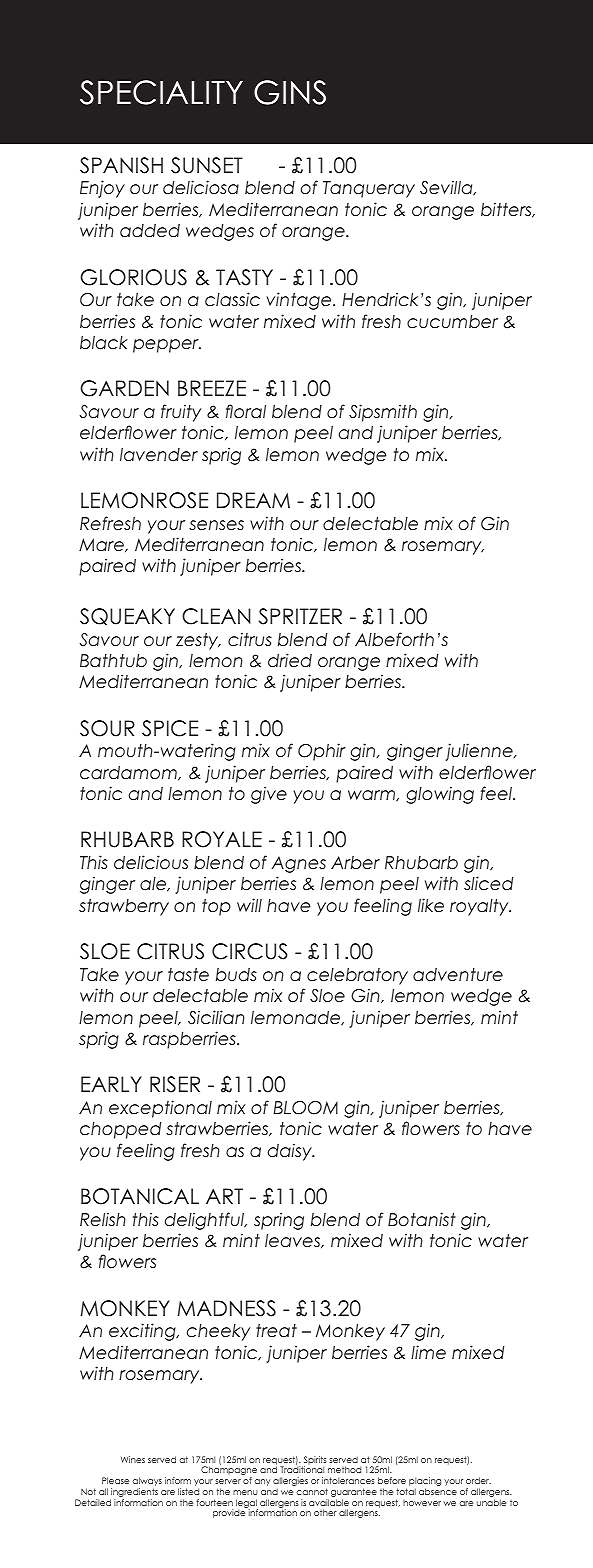 The height and width of the page is (1568, 593). Describe the element at coordinates (127, 617) in the page. I see `SQUEAKY` at that location.
